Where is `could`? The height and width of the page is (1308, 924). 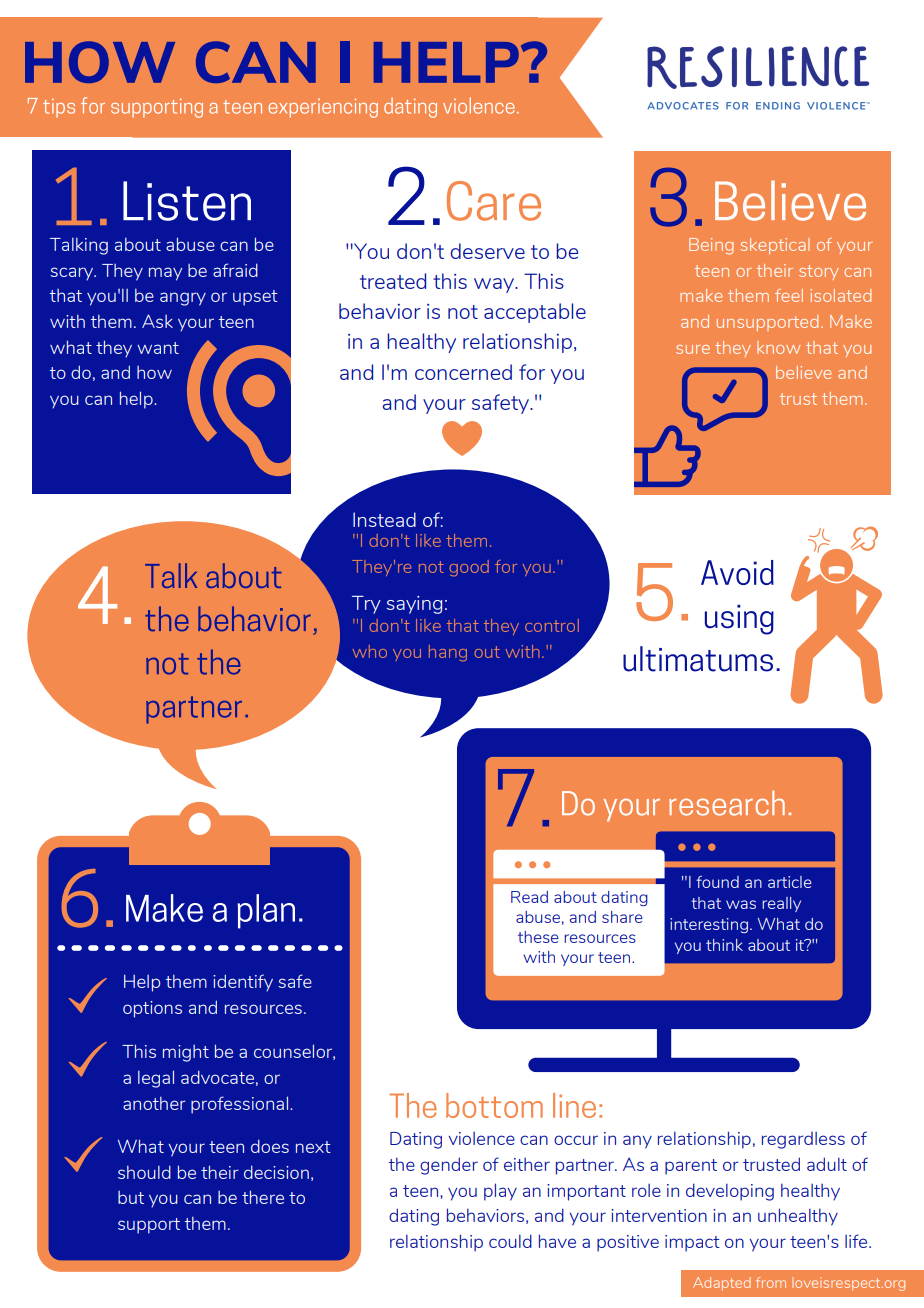 could is located at coordinates (510, 1241).
